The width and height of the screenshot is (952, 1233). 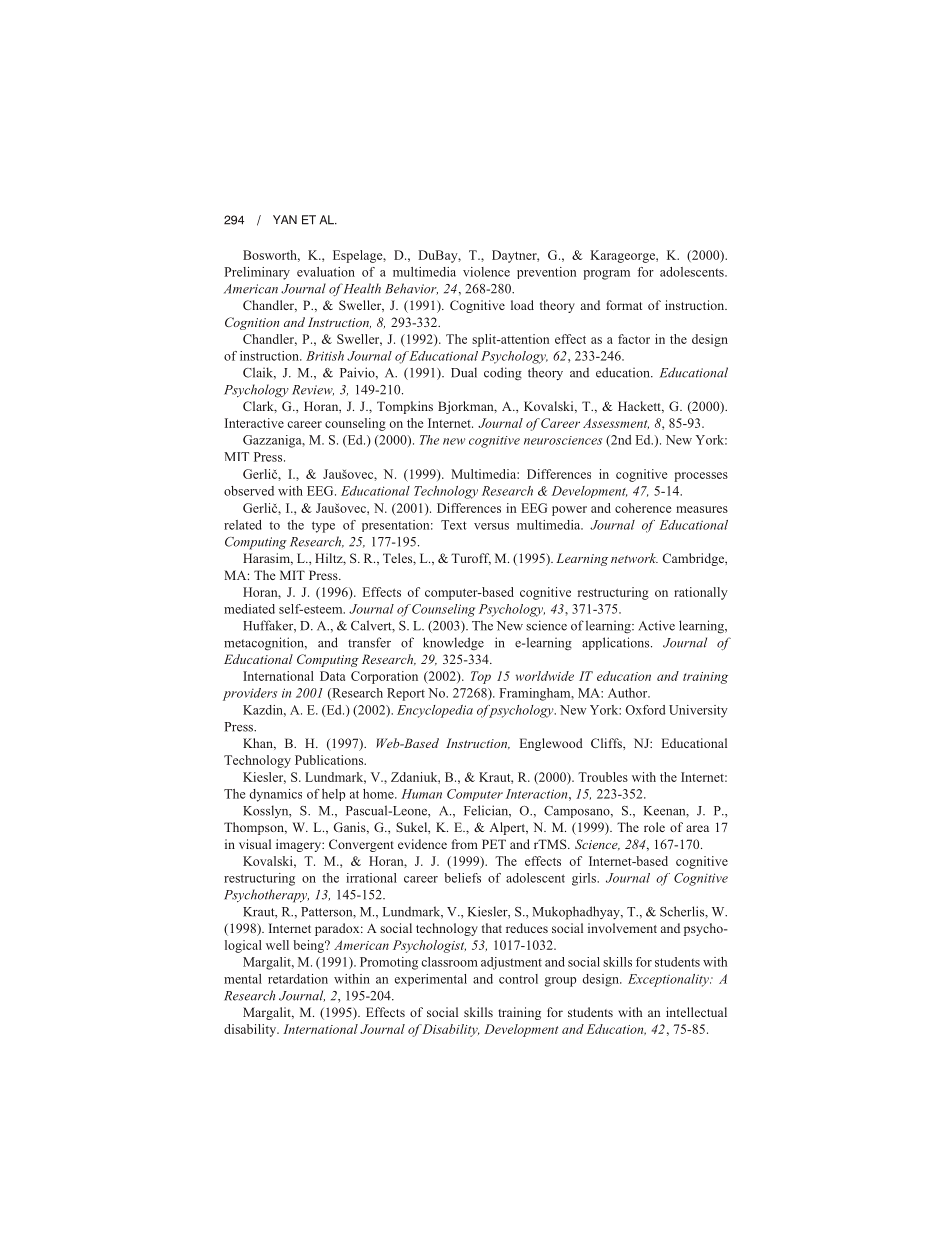 I want to click on YAN, so click(x=285, y=219).
